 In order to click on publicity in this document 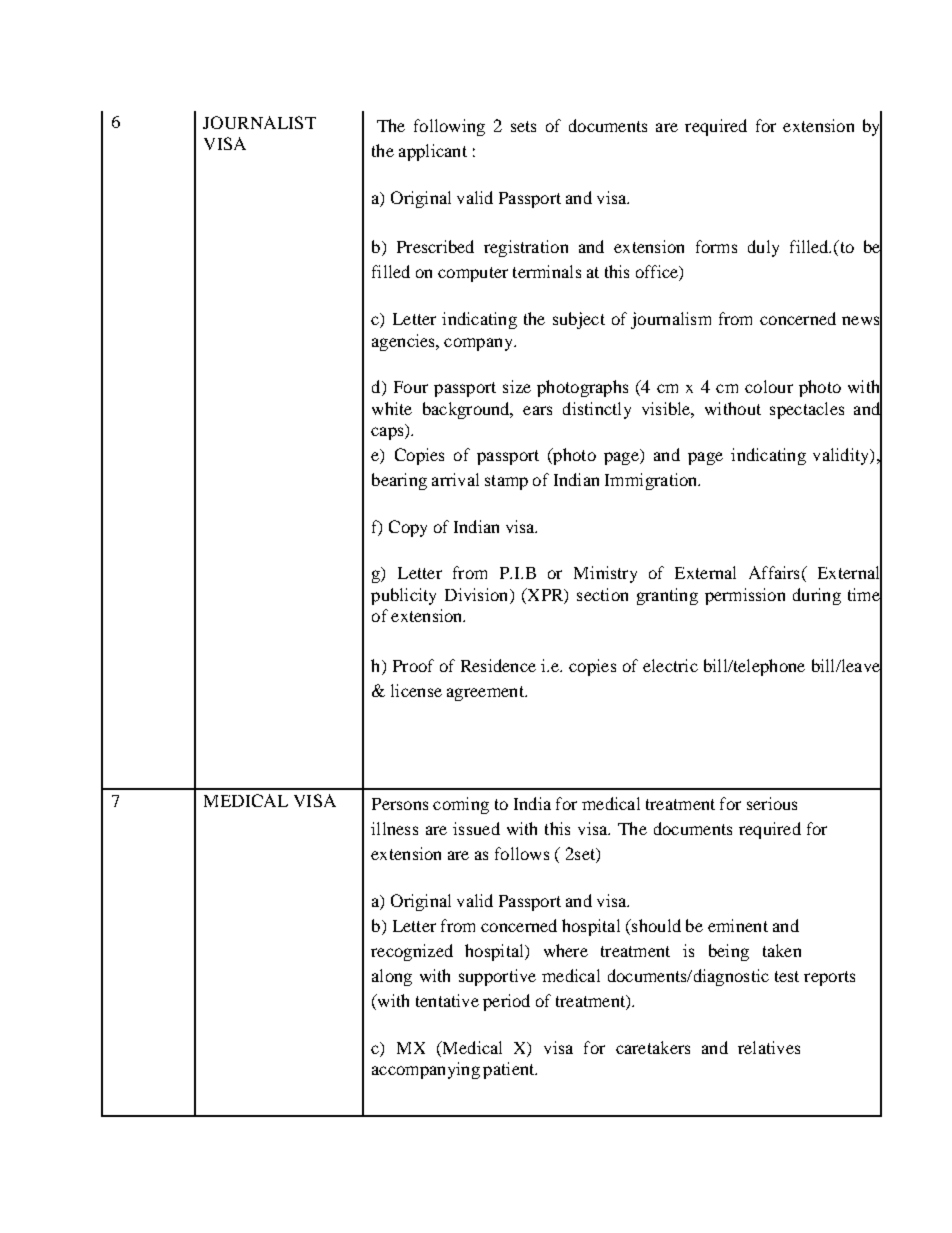, I will do `click(403, 596)`.
